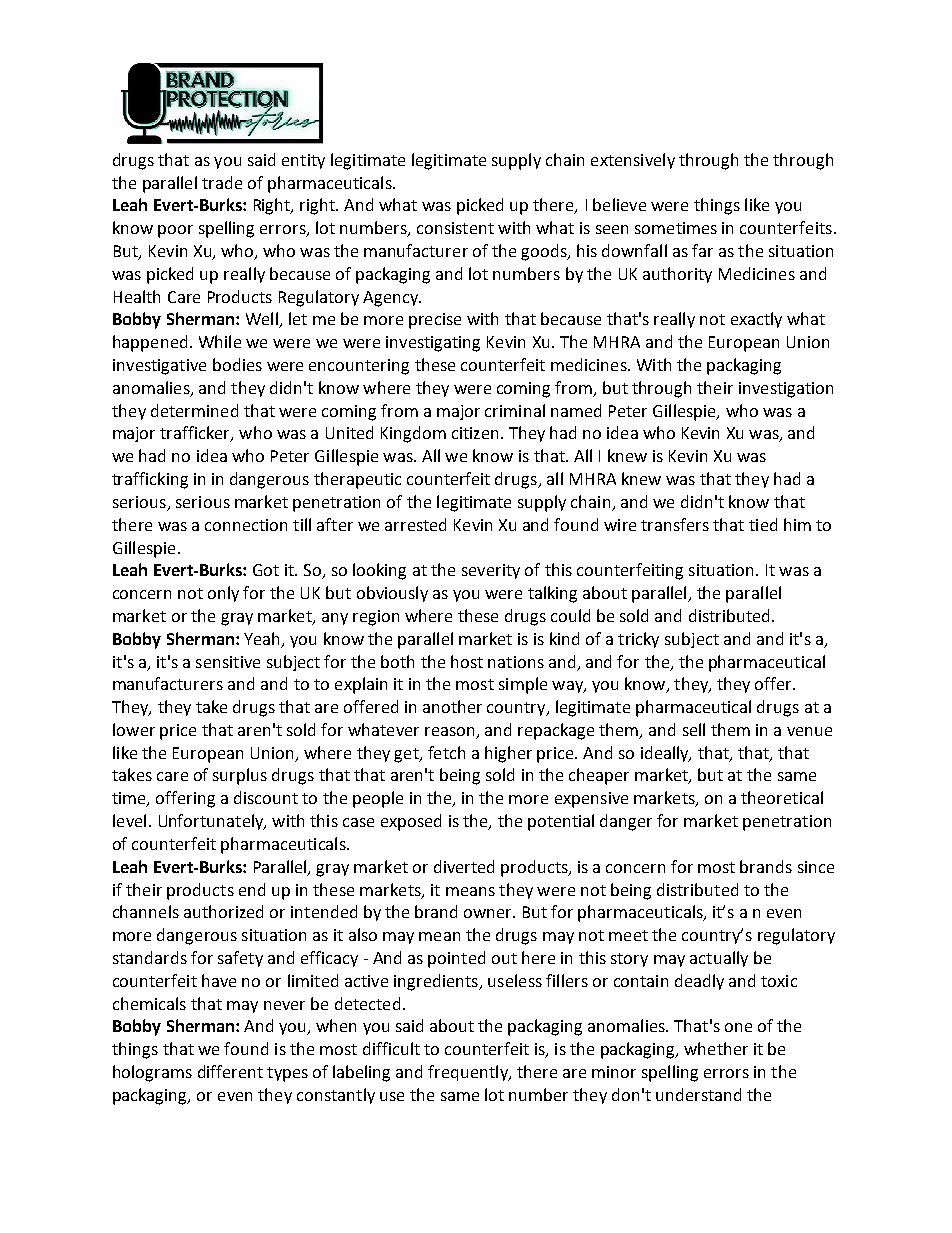  Describe the element at coordinates (702, 250) in the image. I see `far` at that location.
